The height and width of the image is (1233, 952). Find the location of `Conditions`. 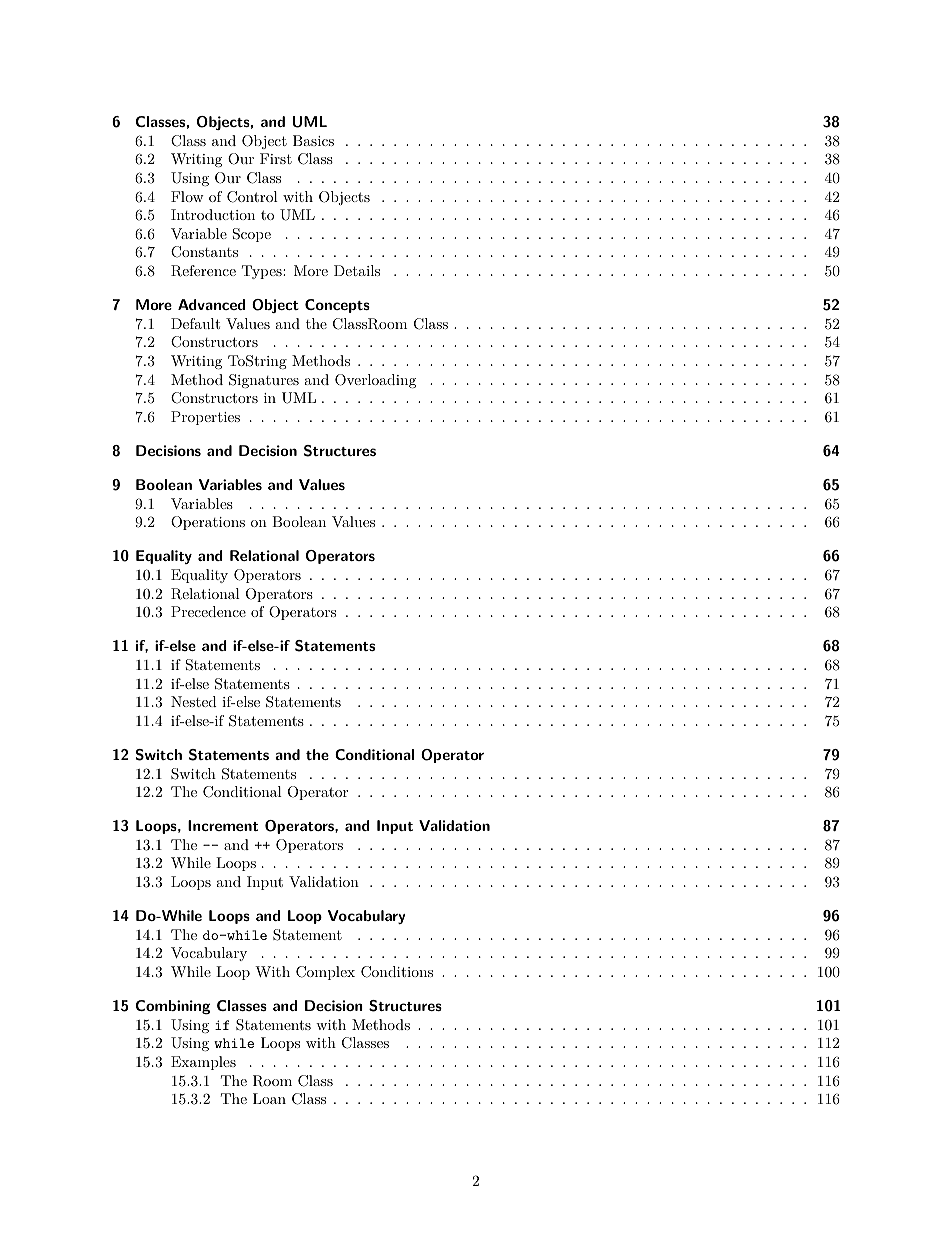

Conditions is located at coordinates (397, 972).
